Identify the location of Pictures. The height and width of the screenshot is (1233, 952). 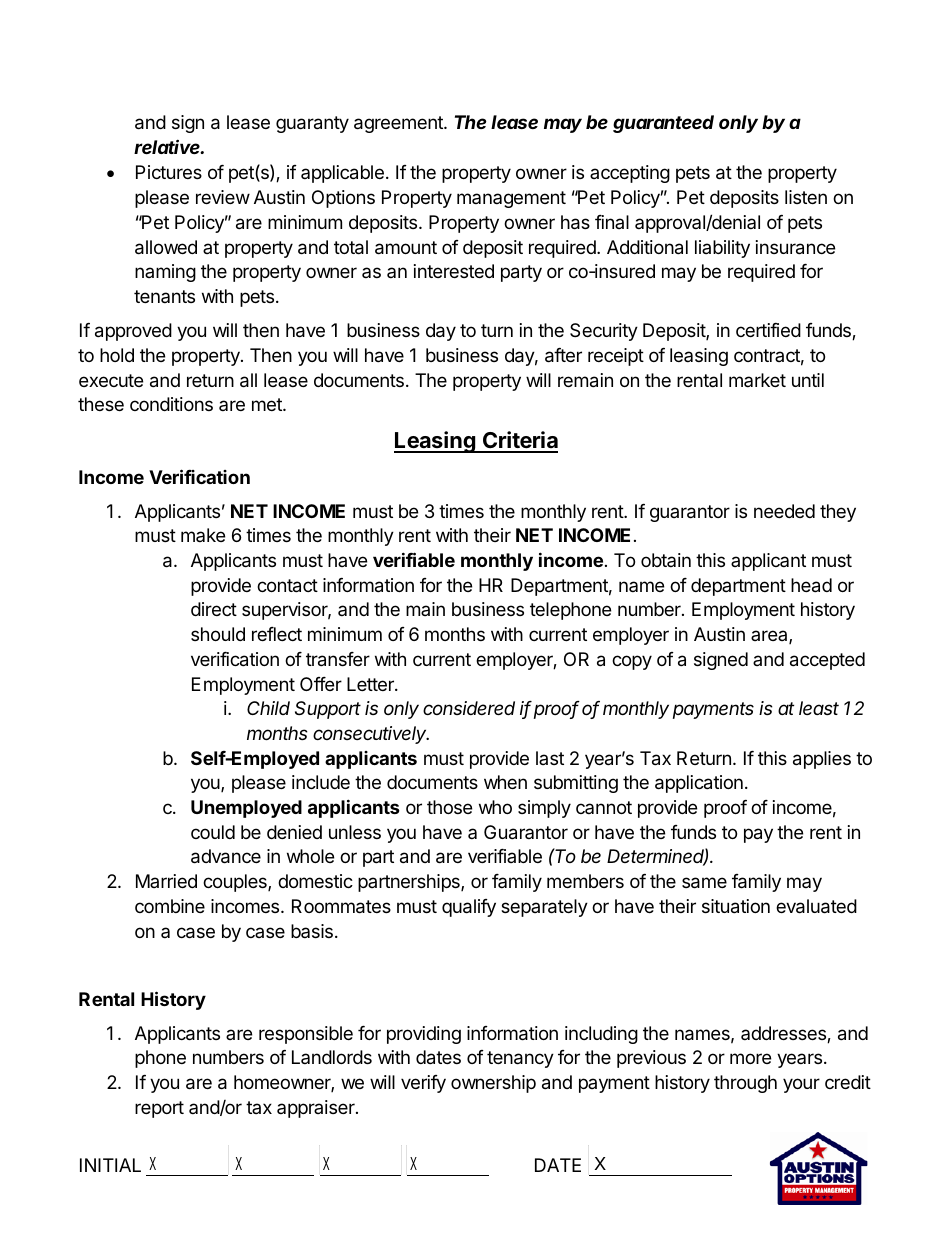
(169, 172).
